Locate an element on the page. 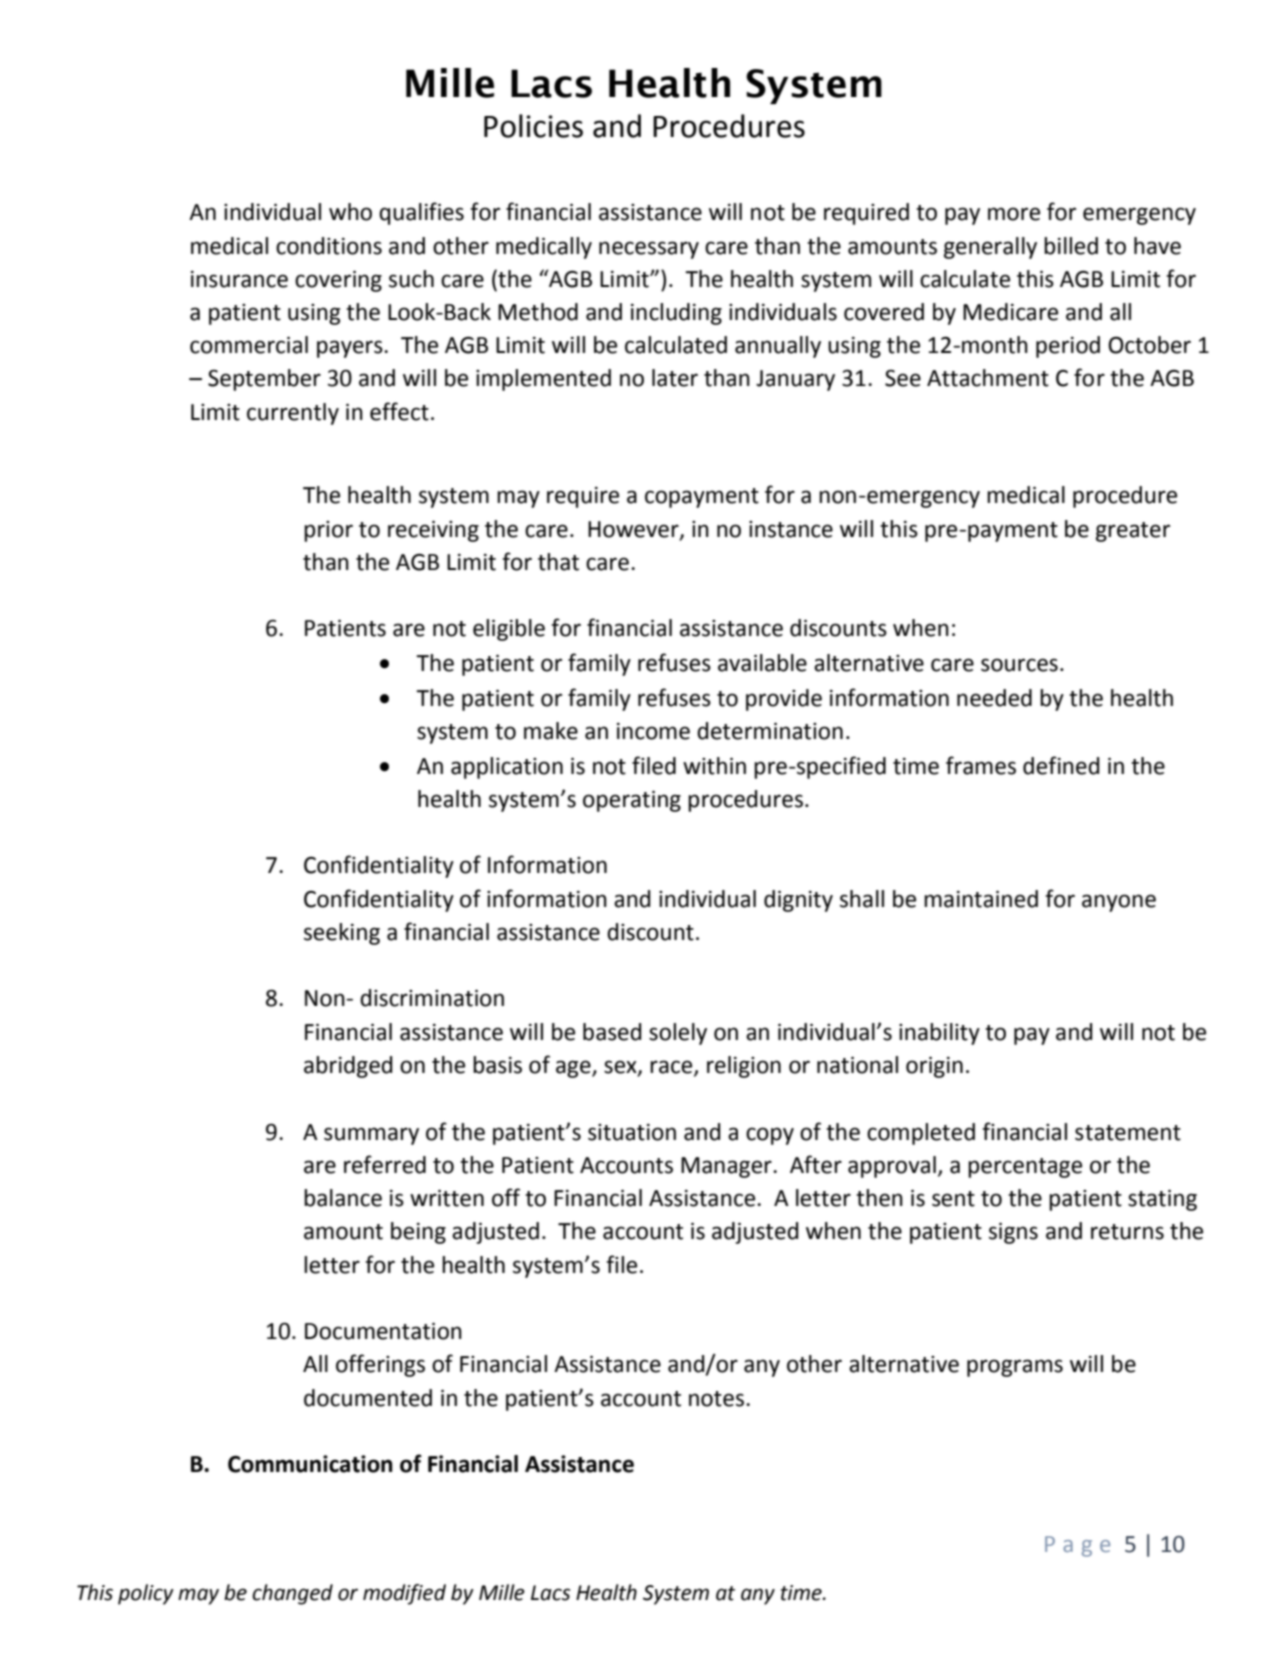  sources is located at coordinates (1019, 665).
